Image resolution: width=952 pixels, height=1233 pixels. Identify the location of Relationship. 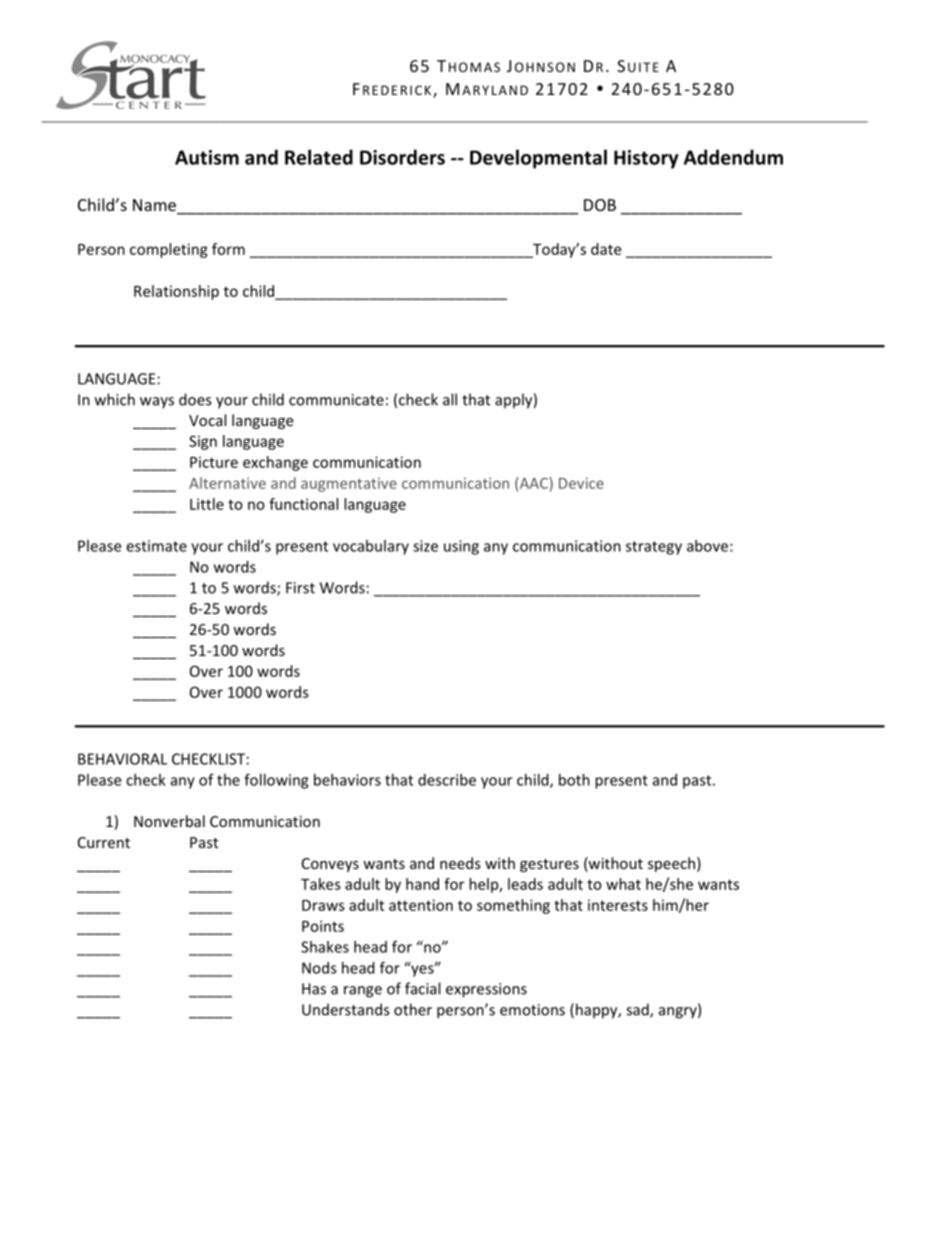
(176, 292).
